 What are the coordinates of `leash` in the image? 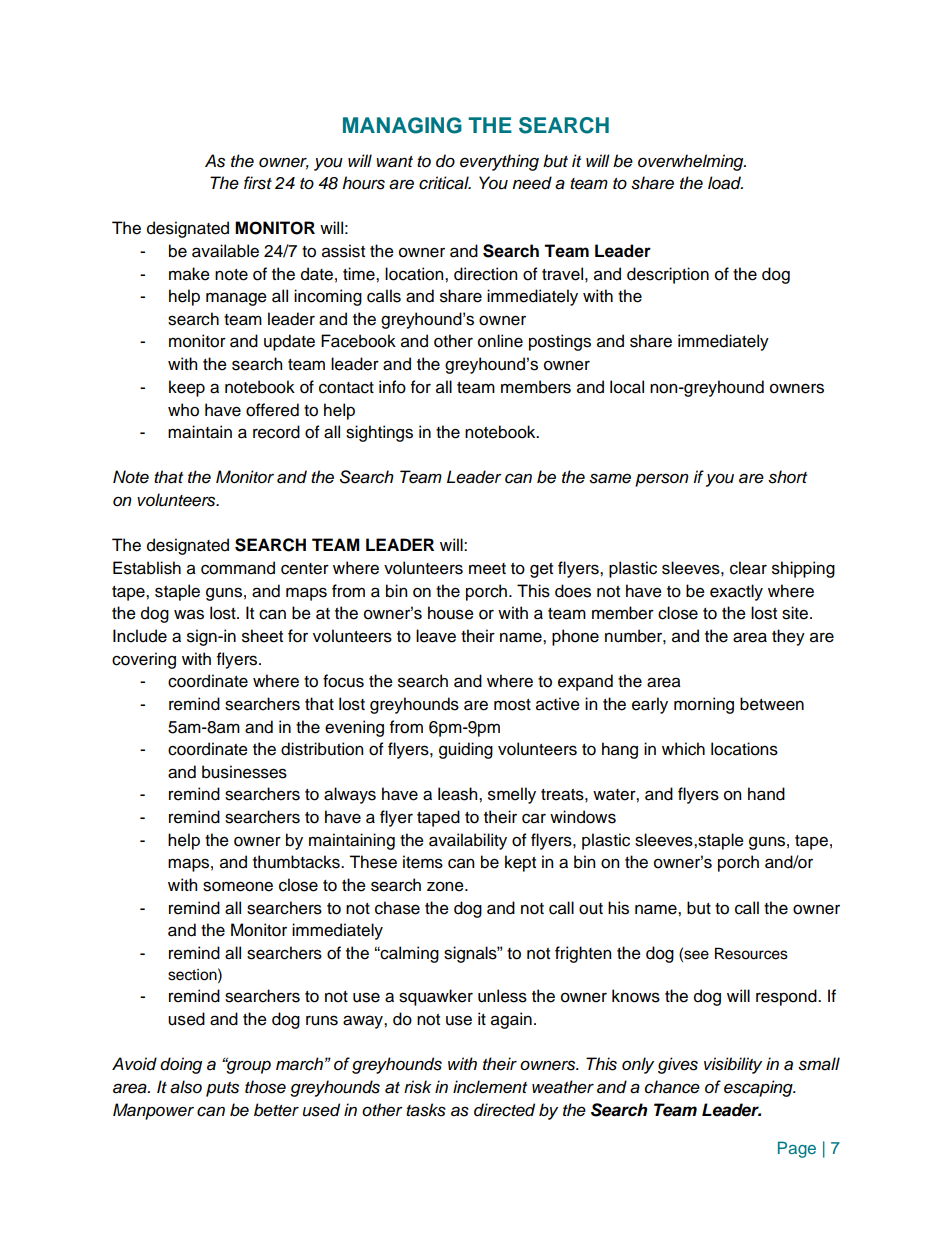 It's located at (459, 794).
